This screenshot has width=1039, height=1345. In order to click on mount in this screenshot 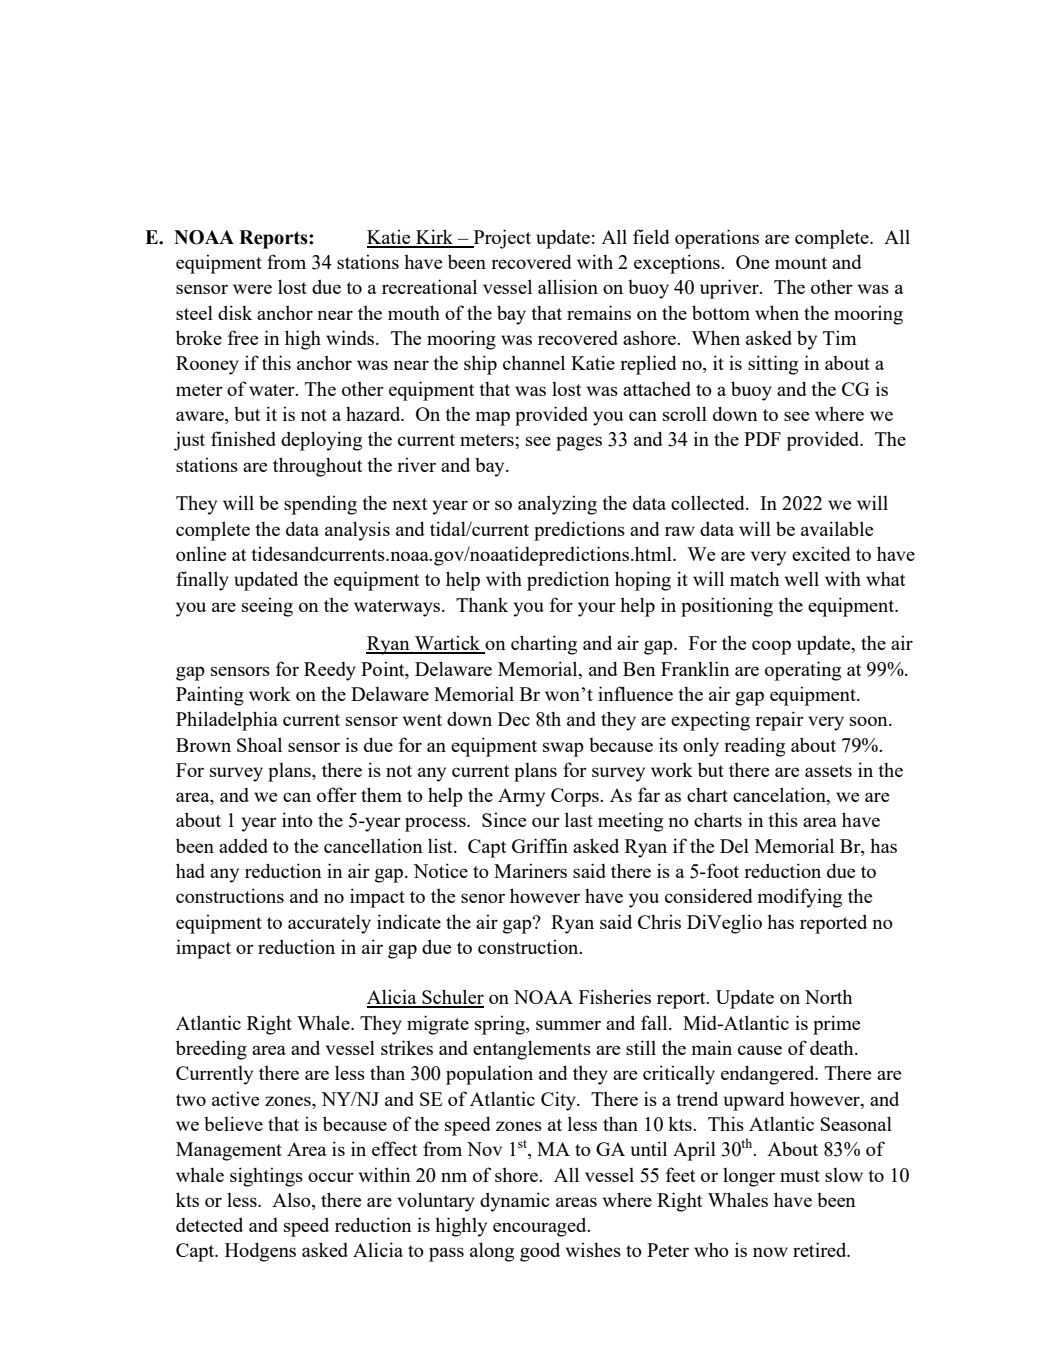, I will do `click(801, 263)`.
